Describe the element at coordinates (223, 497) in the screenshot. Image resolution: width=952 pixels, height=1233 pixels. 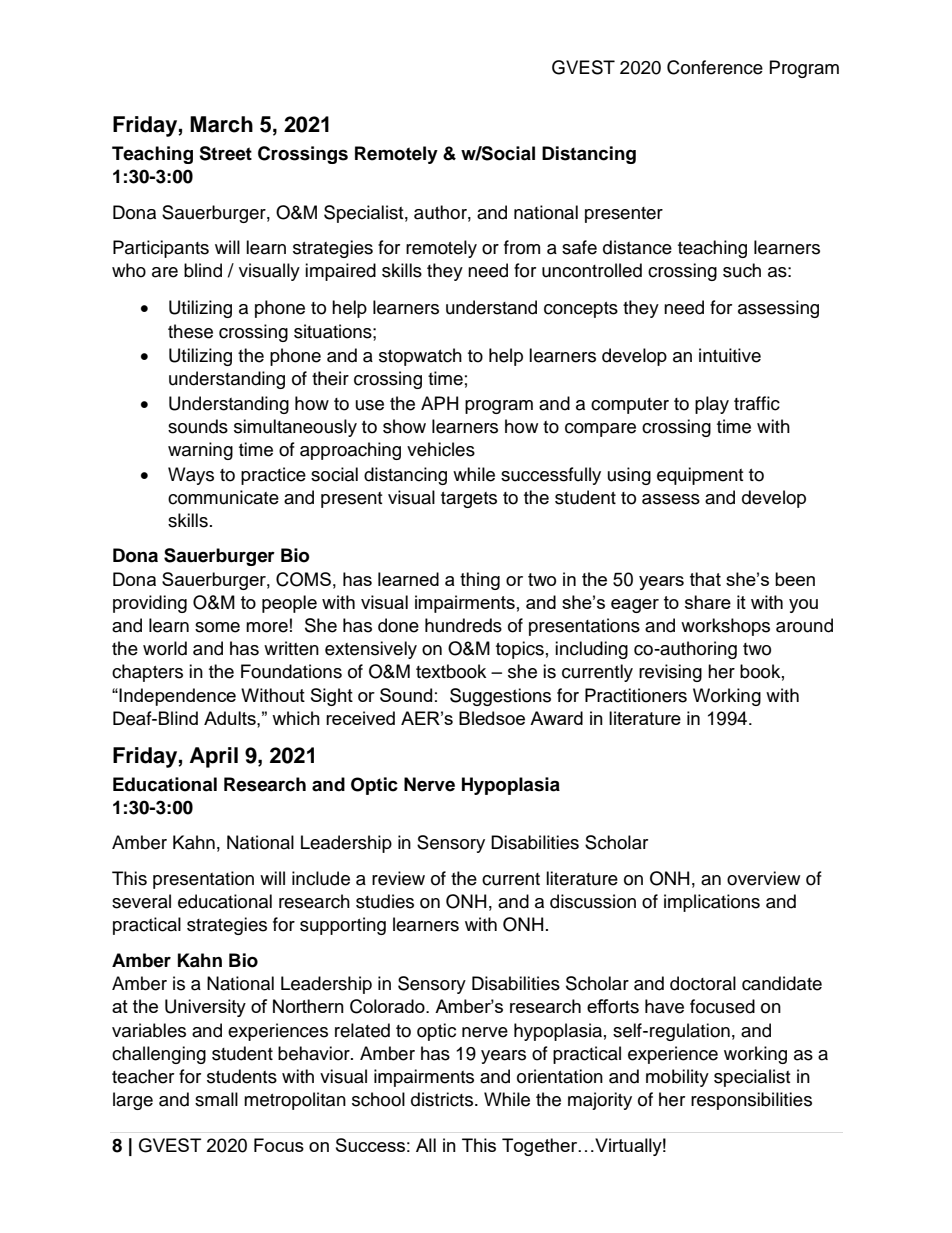
I see `communicate` at that location.
